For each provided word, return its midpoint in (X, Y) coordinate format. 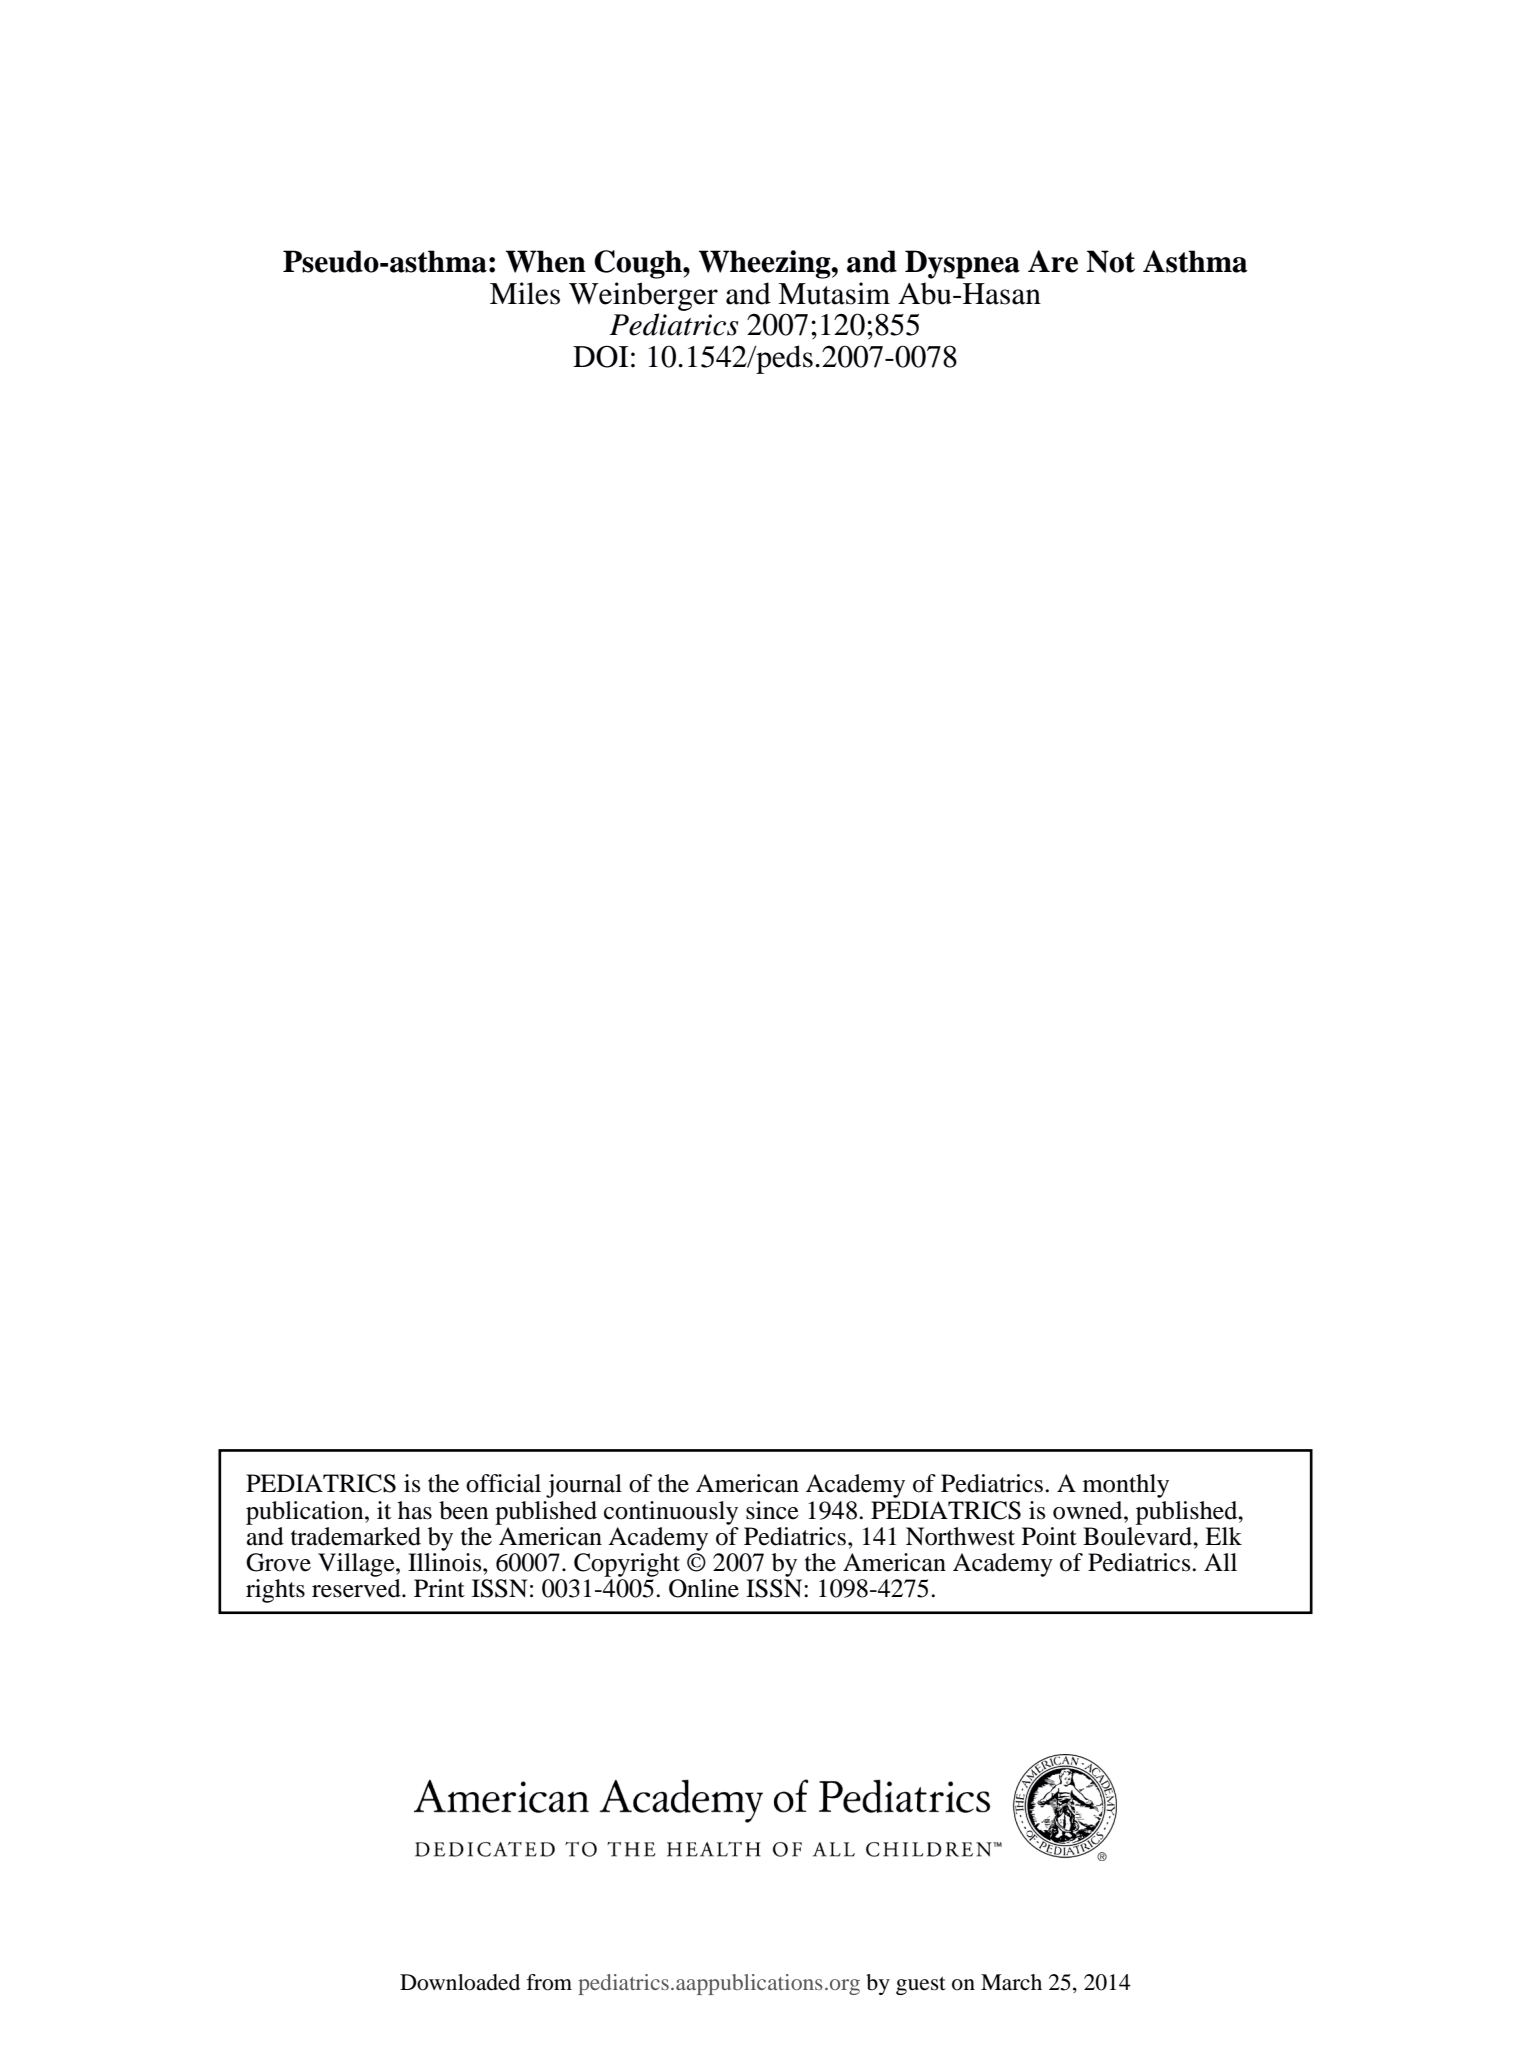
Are (1053, 261)
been (463, 1510)
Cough (639, 264)
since (772, 1510)
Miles (525, 293)
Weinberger (643, 296)
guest (921, 1985)
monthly (1126, 1486)
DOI (600, 356)
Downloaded (460, 1982)
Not (1110, 261)
